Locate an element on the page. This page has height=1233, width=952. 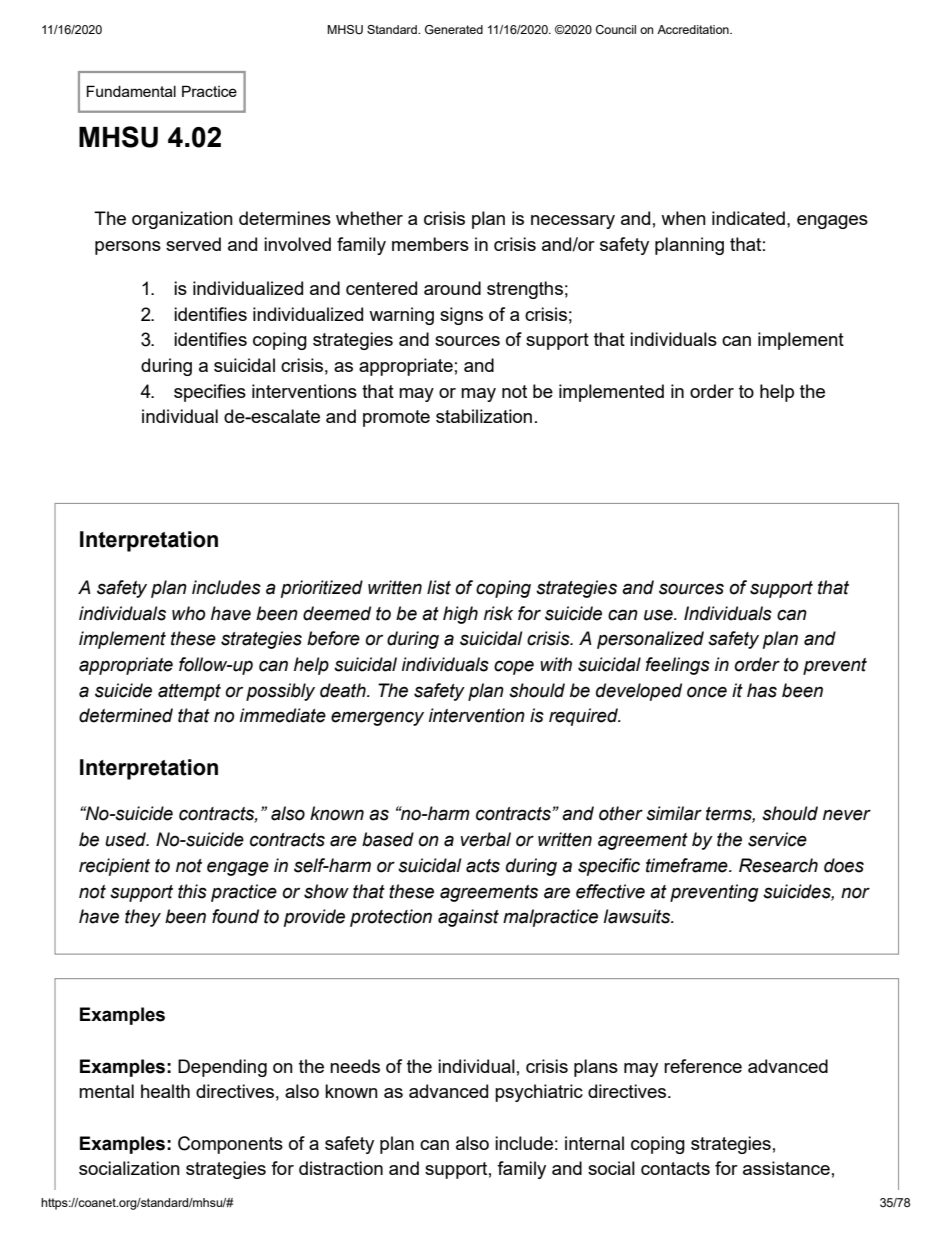
attempt is located at coordinates (189, 692).
